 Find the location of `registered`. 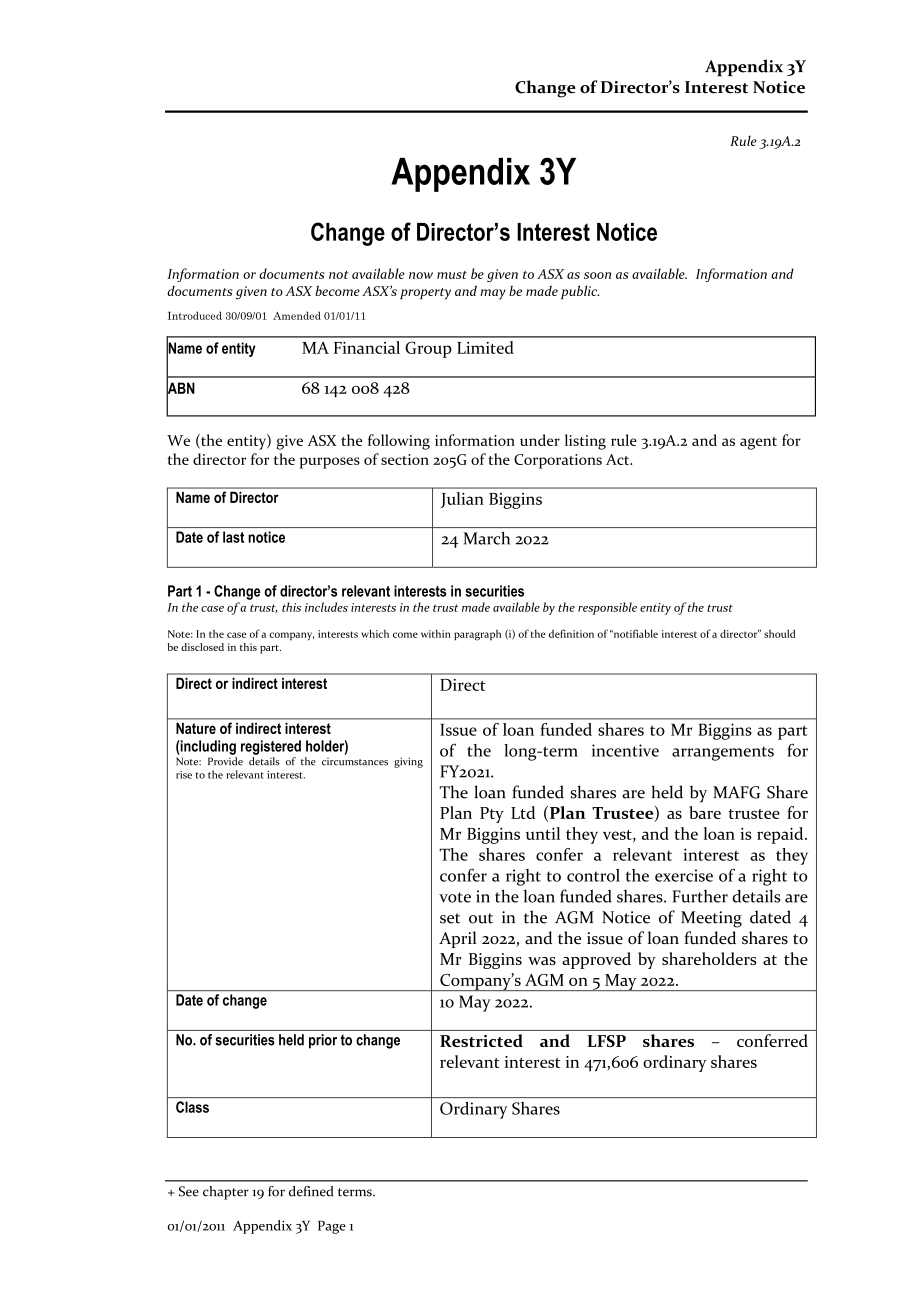

registered is located at coordinates (271, 747).
